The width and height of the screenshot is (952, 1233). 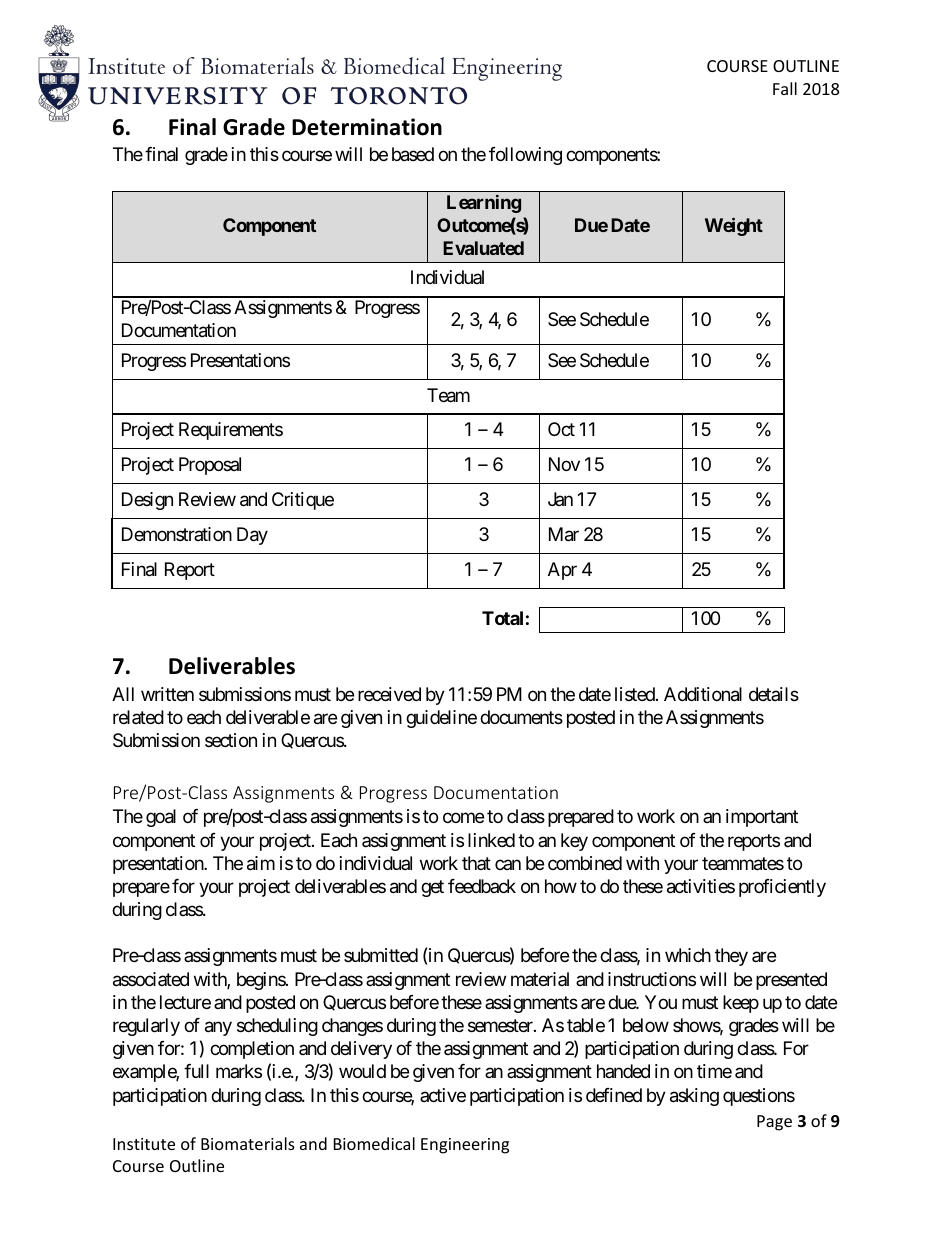 I want to click on full, so click(x=196, y=1071).
